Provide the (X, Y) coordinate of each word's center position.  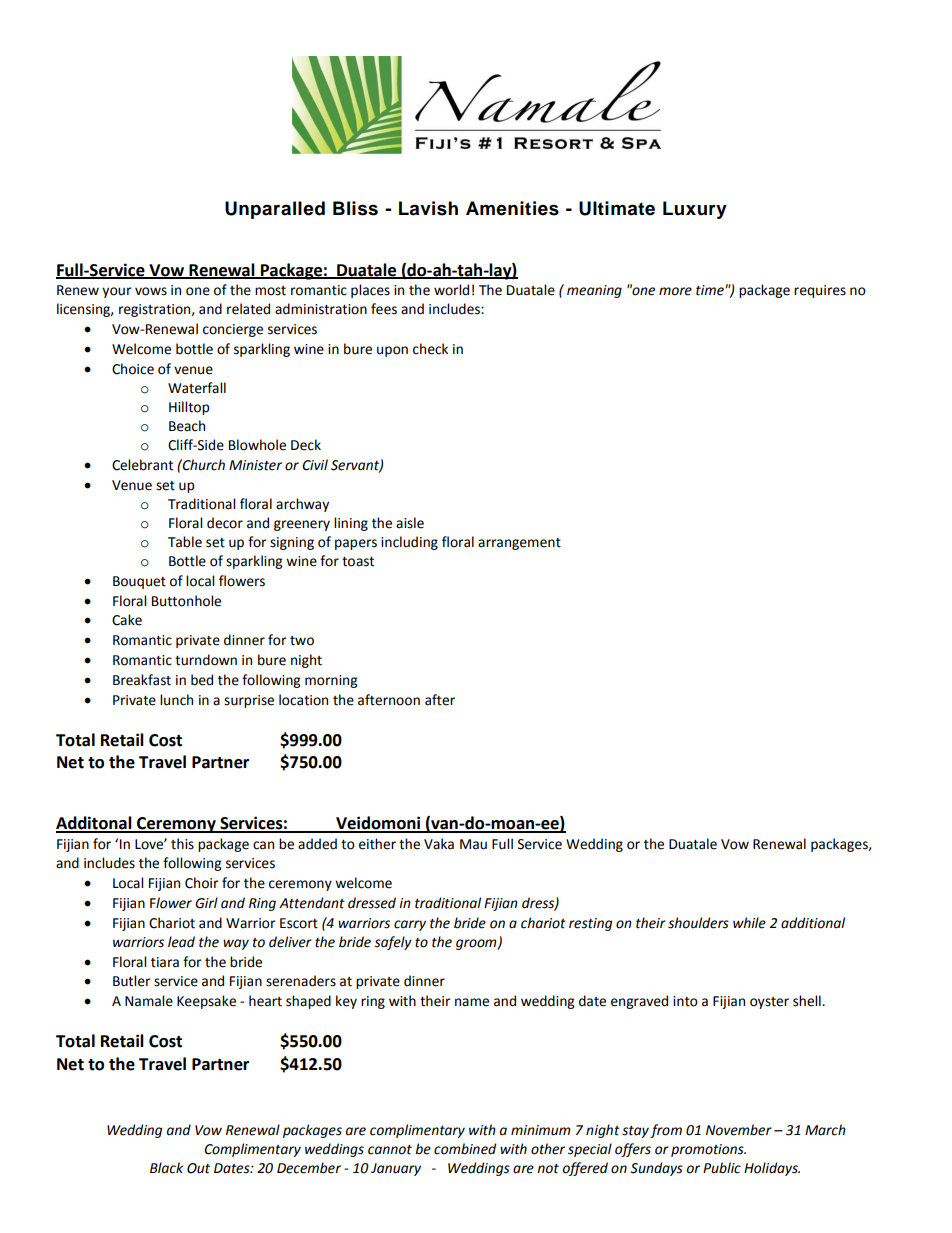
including (409, 543)
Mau (473, 844)
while (749, 923)
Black (166, 1168)
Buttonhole (186, 601)
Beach (187, 426)
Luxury (695, 210)
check (430, 349)
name (472, 1002)
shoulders (698, 923)
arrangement (519, 544)
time (710, 290)
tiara (165, 962)
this (182, 844)
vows (151, 291)
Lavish (428, 208)
